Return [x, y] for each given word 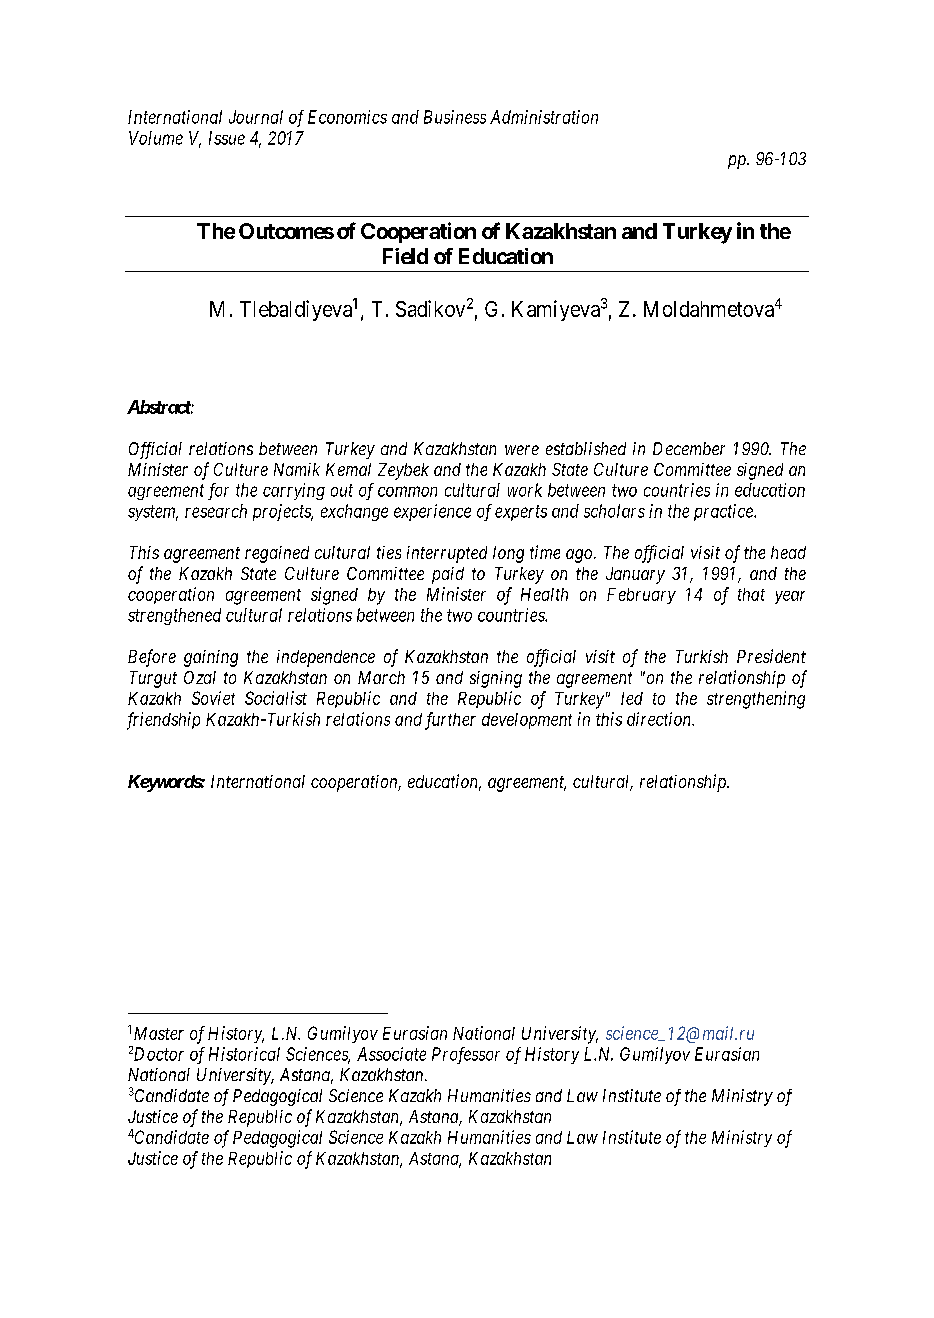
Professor [466, 1055]
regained [277, 554]
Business [455, 117]
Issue [227, 138]
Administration [544, 117]
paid [448, 575]
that [751, 594]
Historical [244, 1054]
